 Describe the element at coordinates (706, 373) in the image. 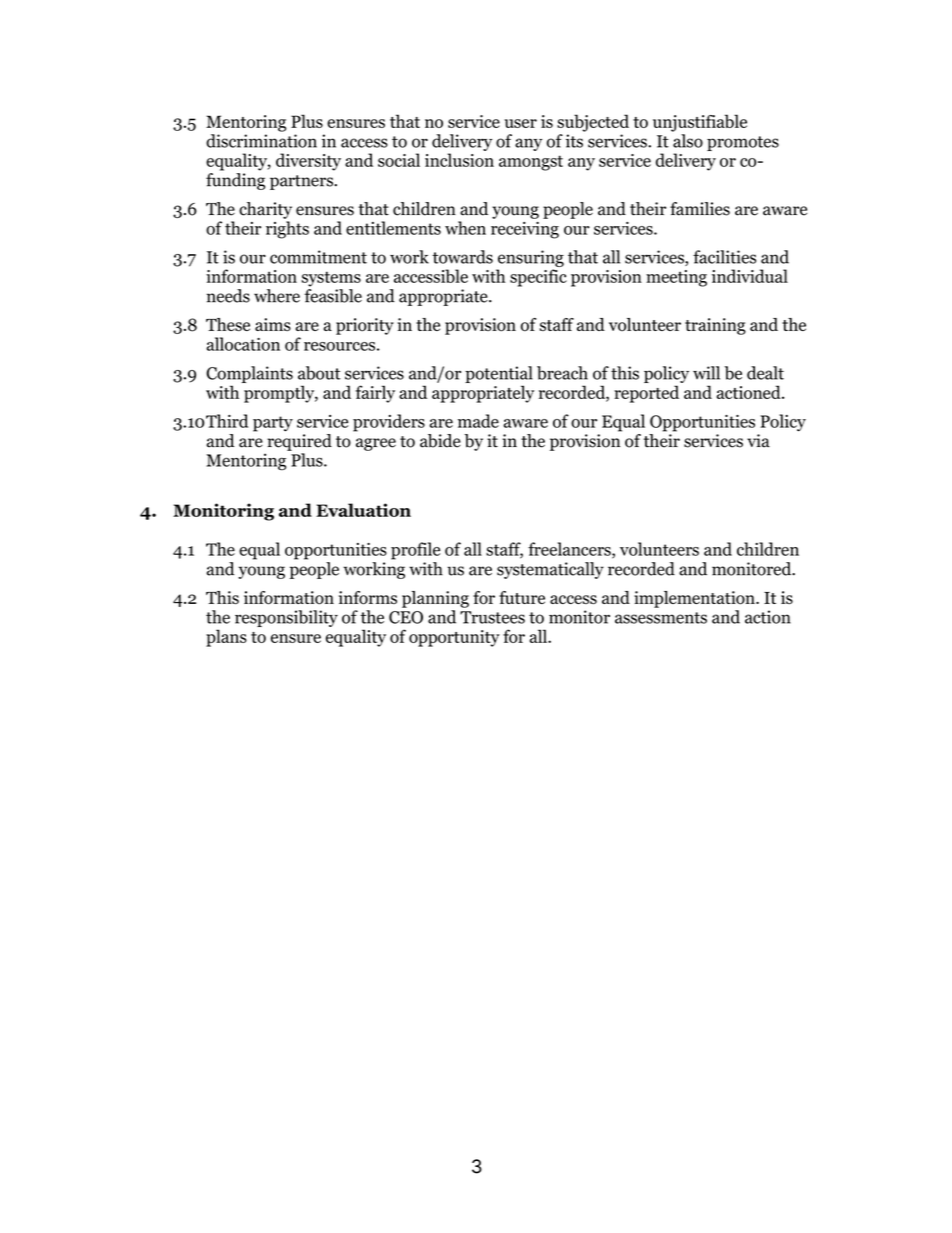

I see `will` at that location.
